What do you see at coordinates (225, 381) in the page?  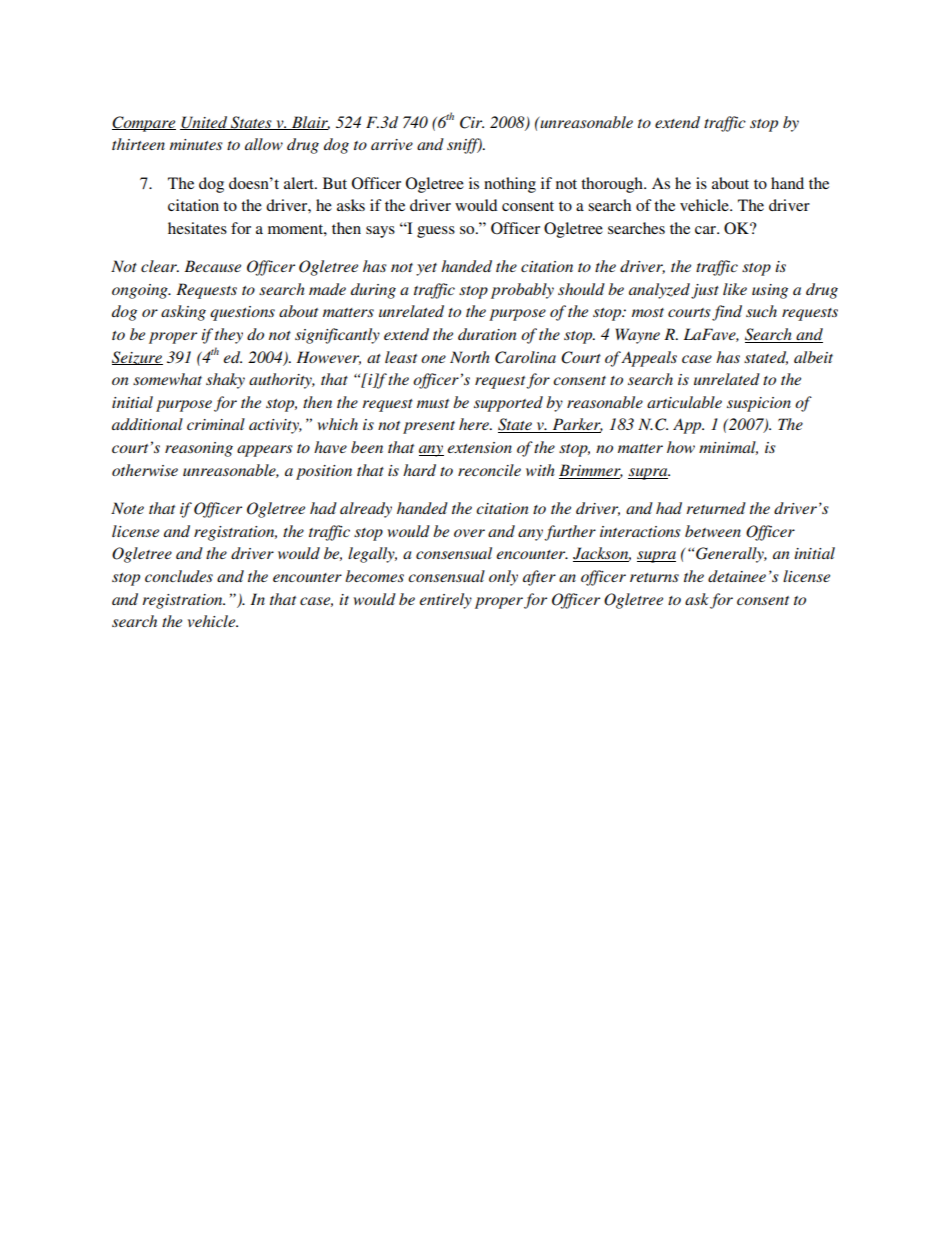 I see `shaky` at bounding box center [225, 381].
